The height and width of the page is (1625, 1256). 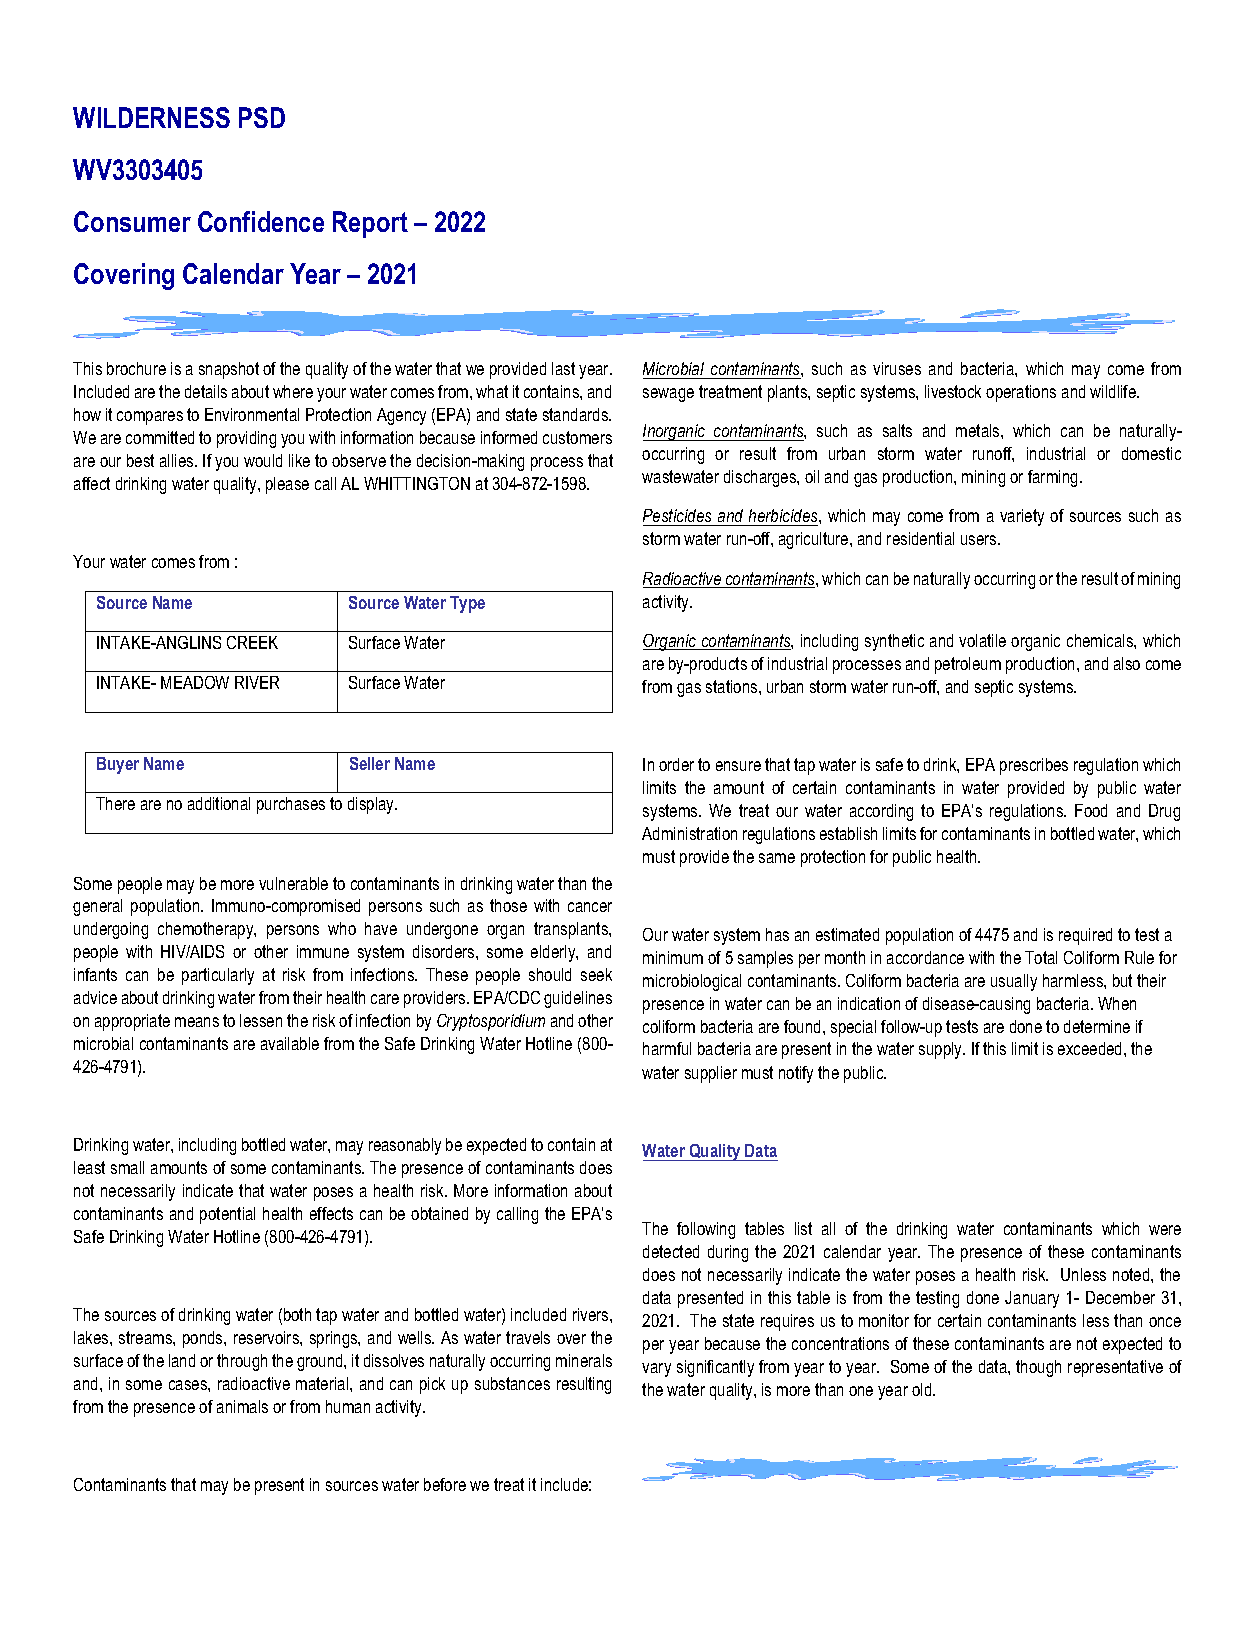 I want to click on particularly, so click(x=218, y=976).
